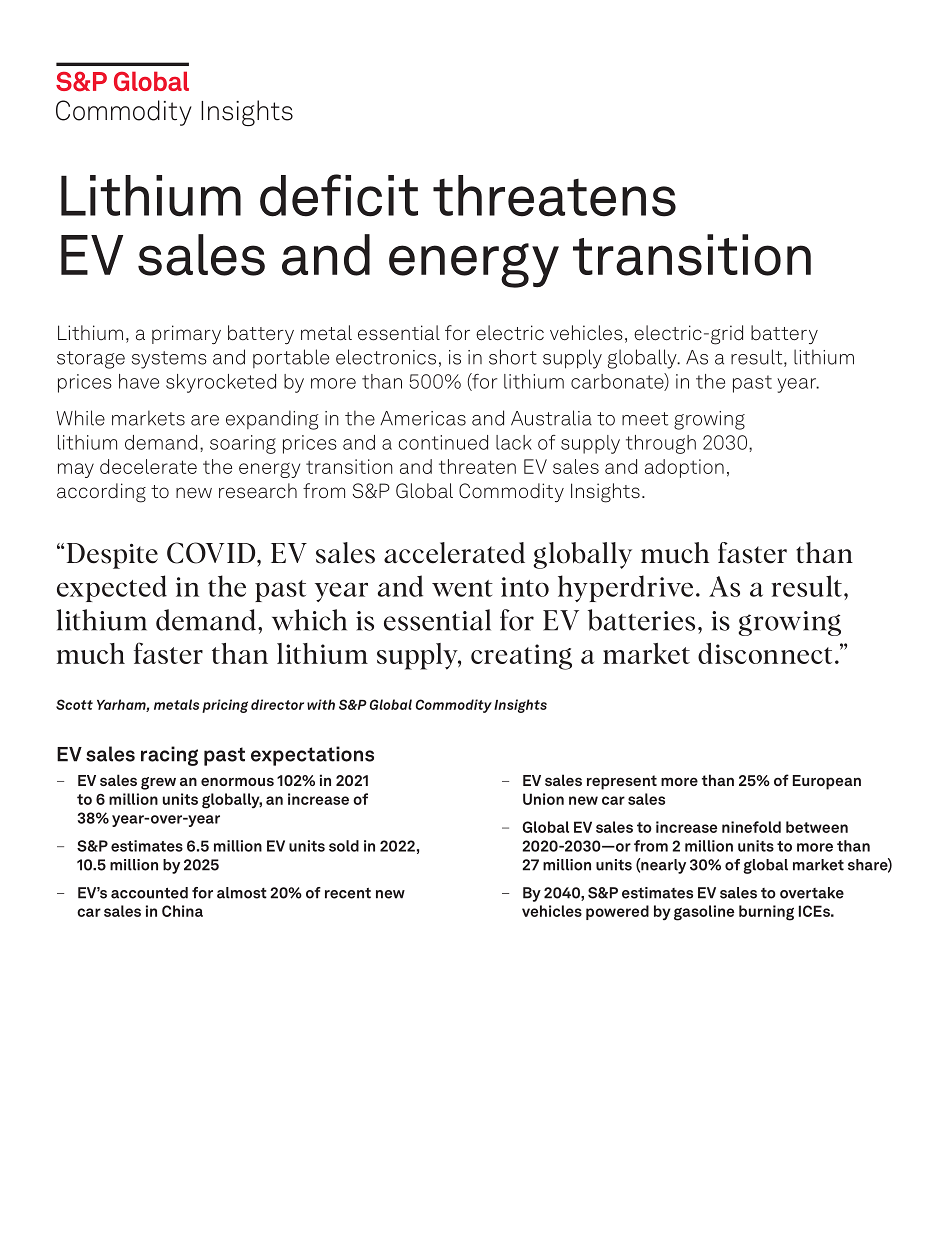  What do you see at coordinates (348, 893) in the screenshot?
I see `recent` at bounding box center [348, 893].
